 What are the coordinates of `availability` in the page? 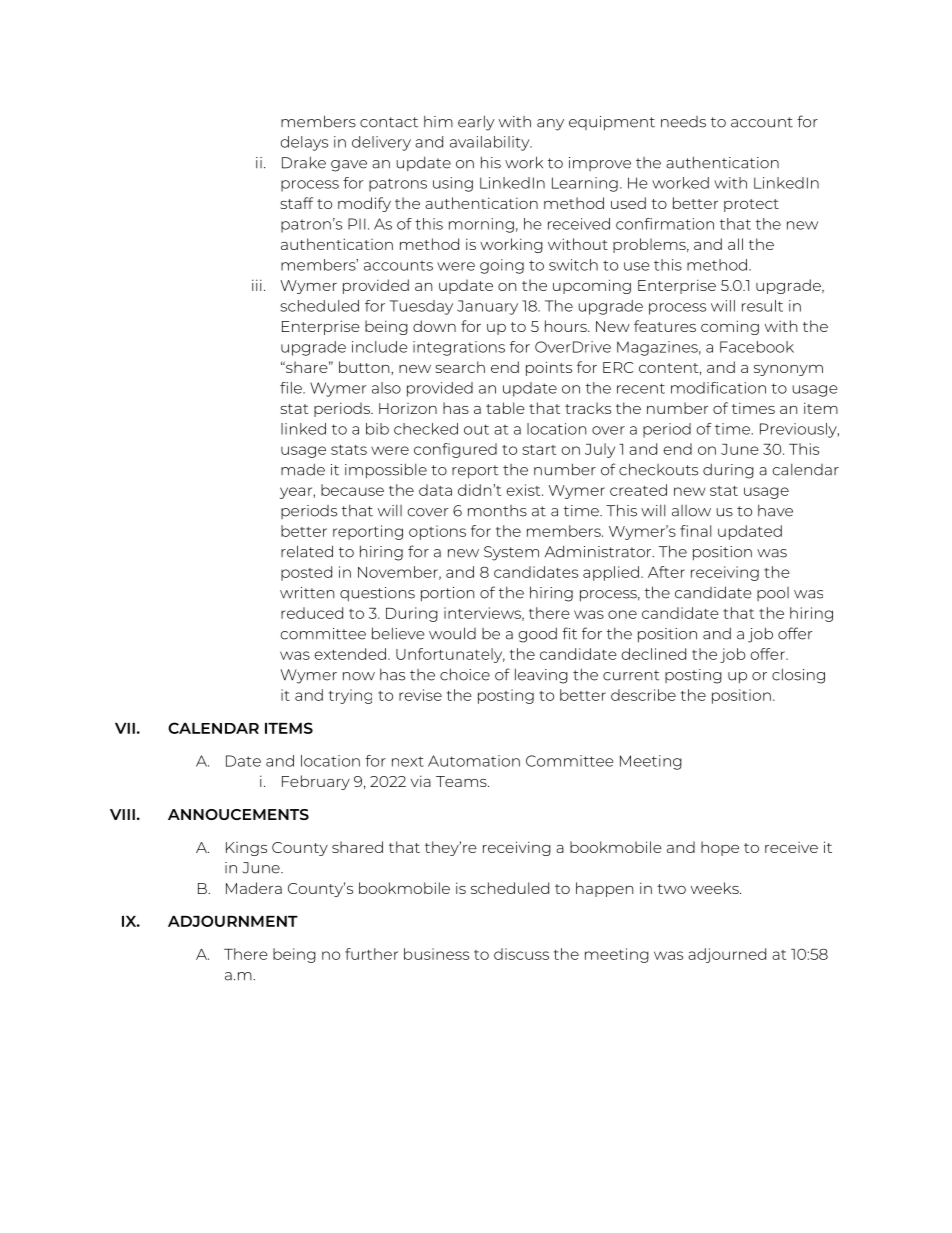 It's located at (491, 143).
